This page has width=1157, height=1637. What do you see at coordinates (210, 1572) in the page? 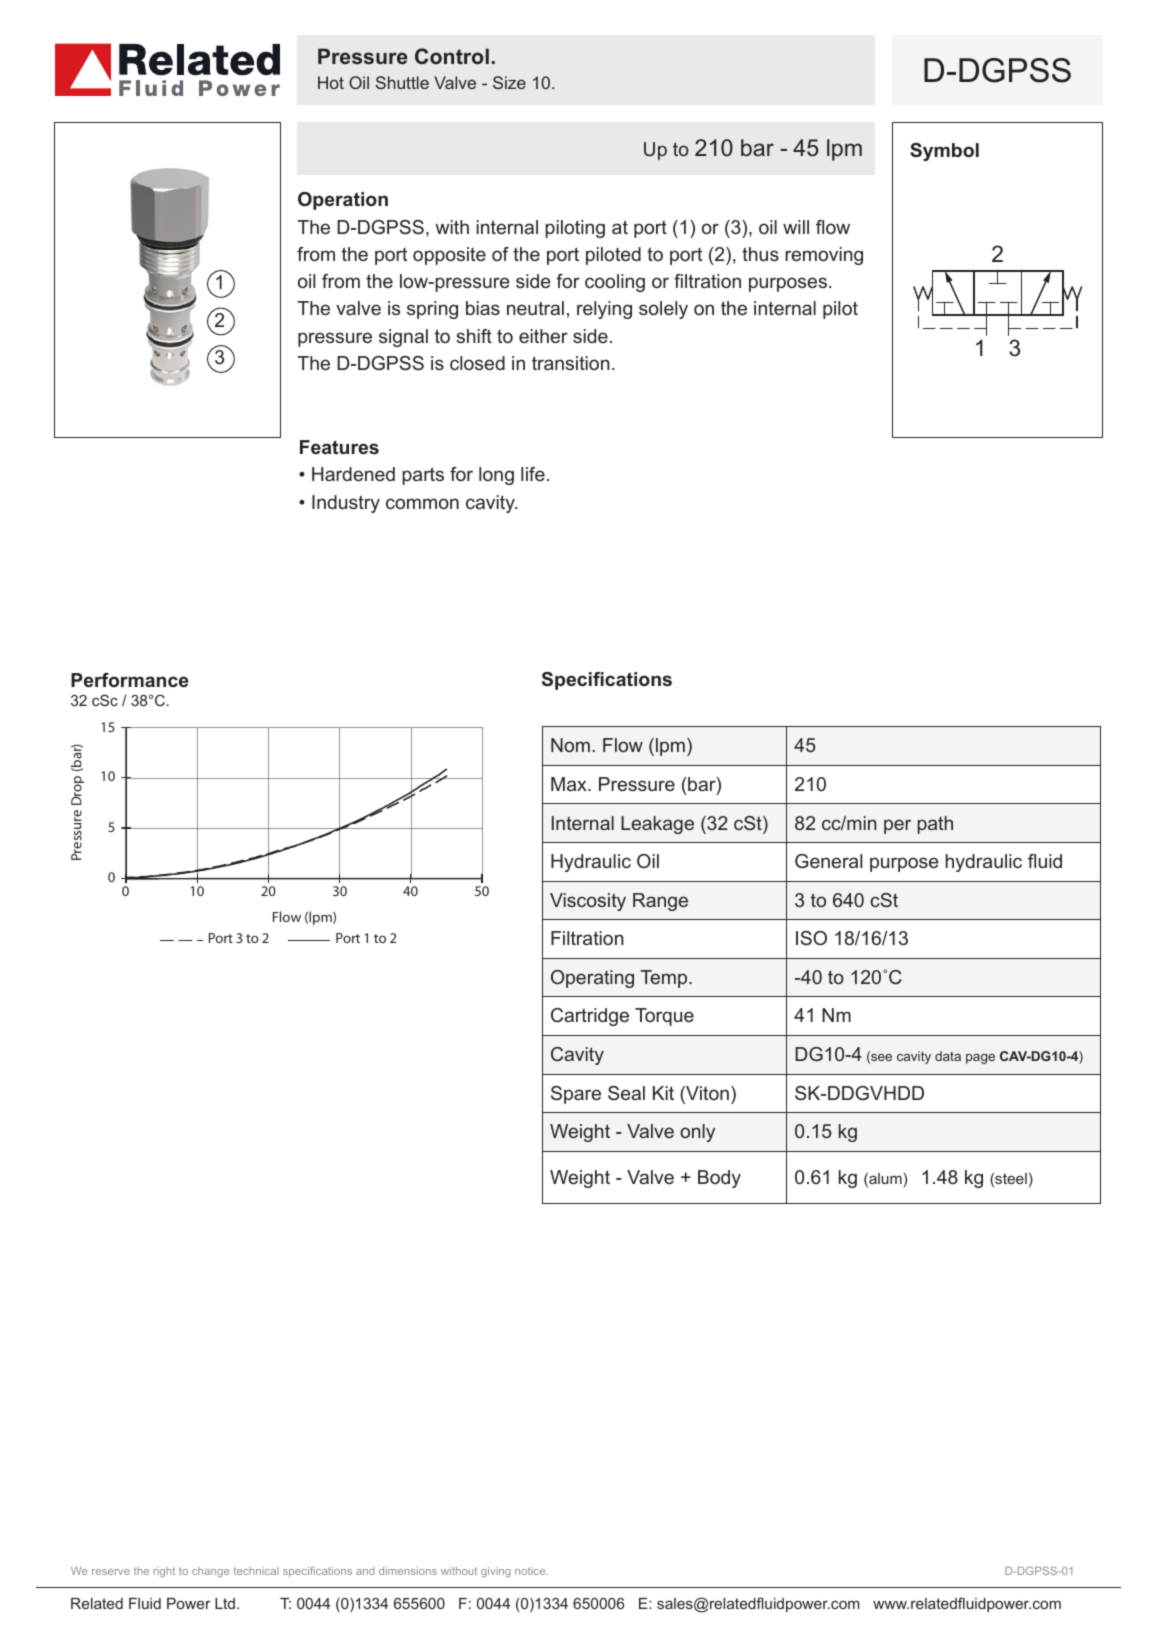
I see `change` at bounding box center [210, 1572].
